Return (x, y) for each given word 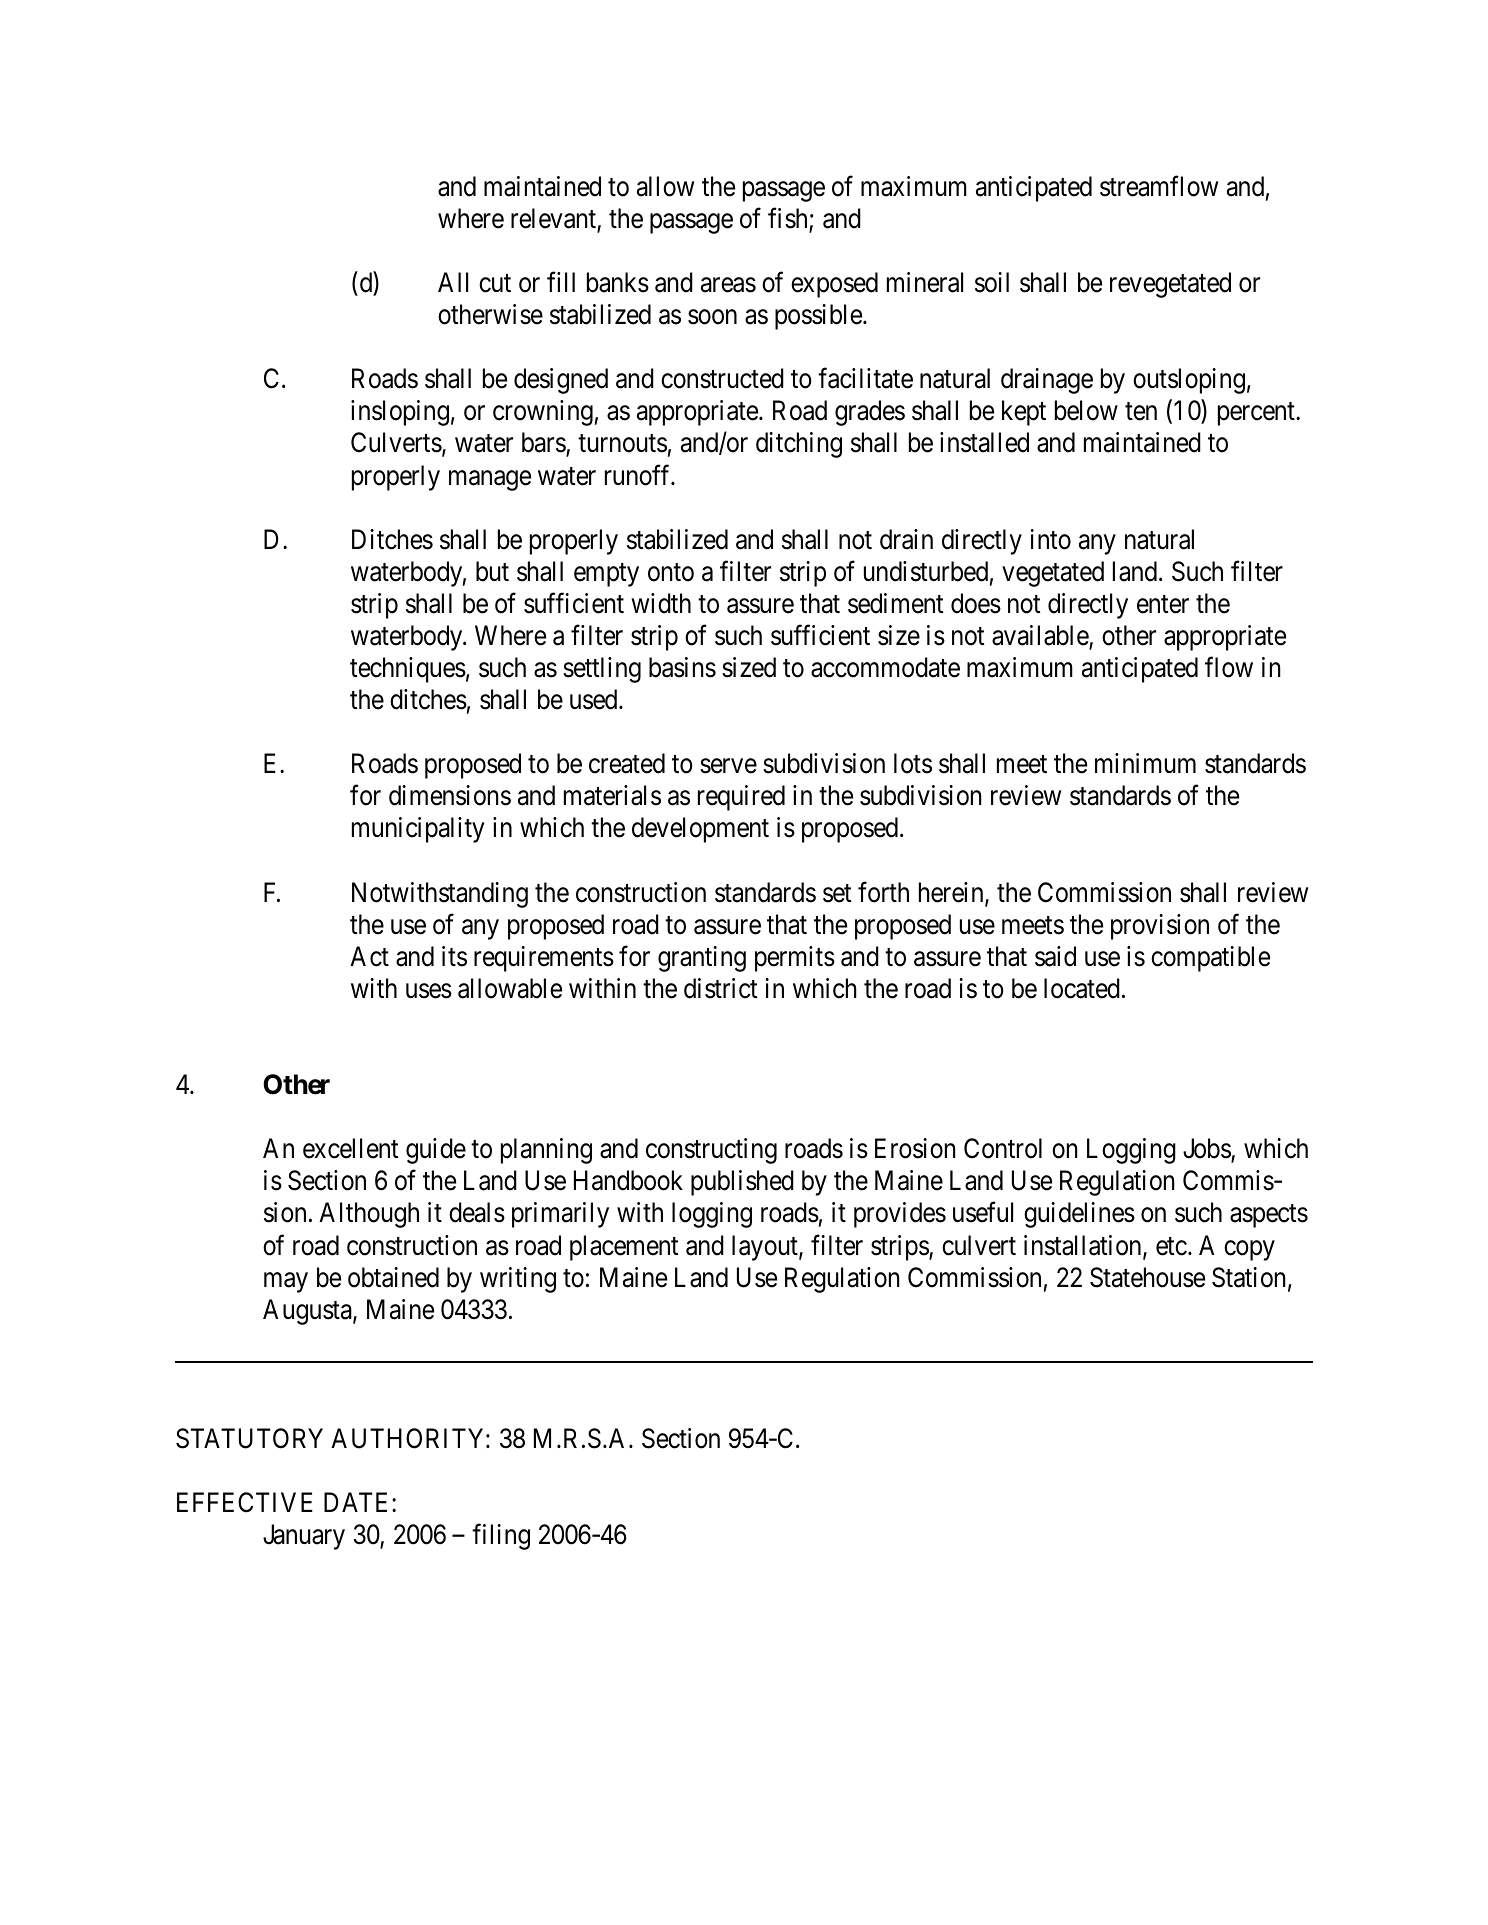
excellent (350, 1148)
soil (992, 282)
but (492, 571)
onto (671, 572)
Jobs (1207, 1150)
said (1055, 956)
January (304, 1537)
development (700, 830)
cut (495, 284)
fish (789, 219)
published (742, 1183)
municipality (418, 830)
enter (1163, 604)
